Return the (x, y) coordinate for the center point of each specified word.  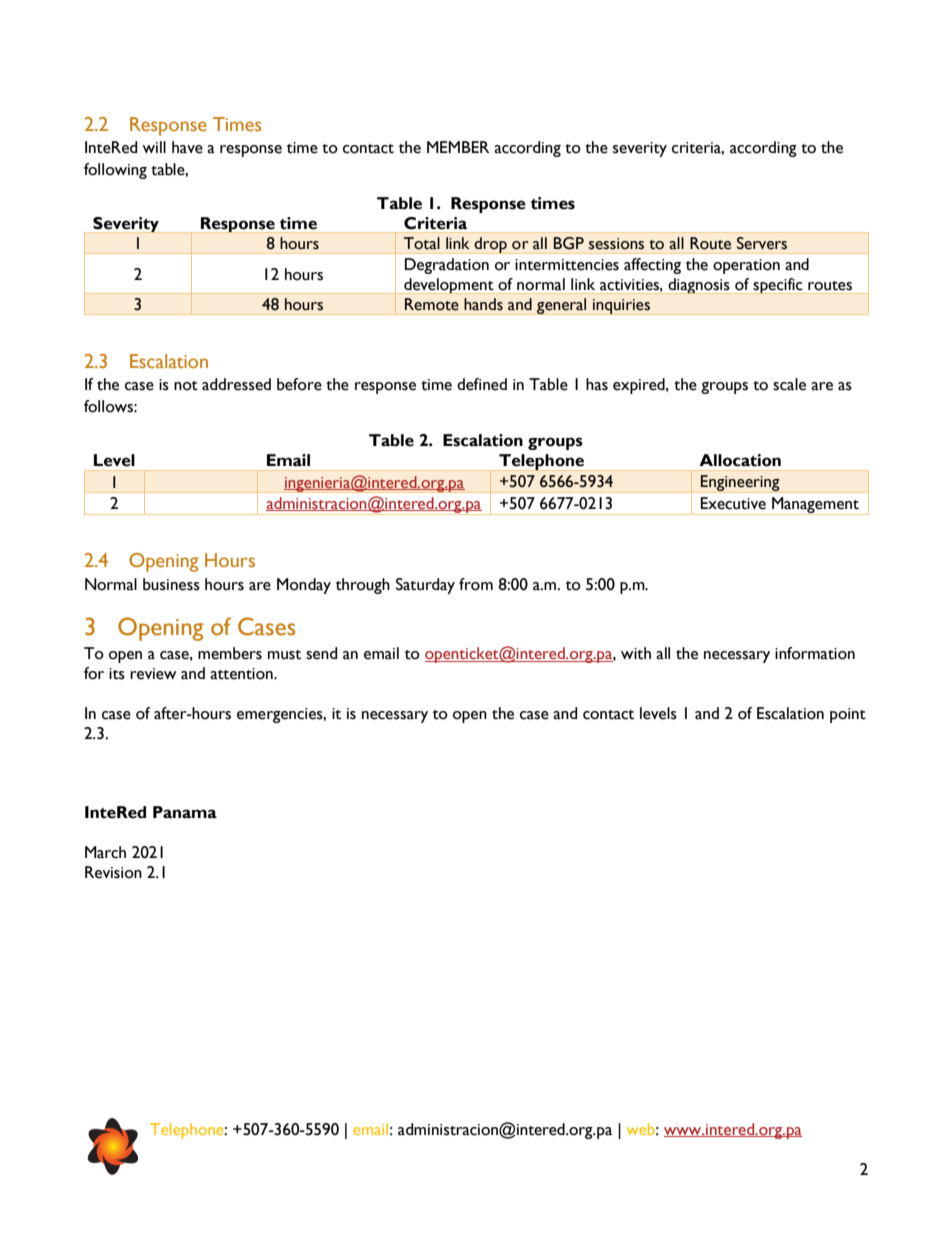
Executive (733, 503)
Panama (185, 812)
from (476, 584)
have (187, 147)
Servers (762, 243)
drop (491, 245)
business (171, 584)
